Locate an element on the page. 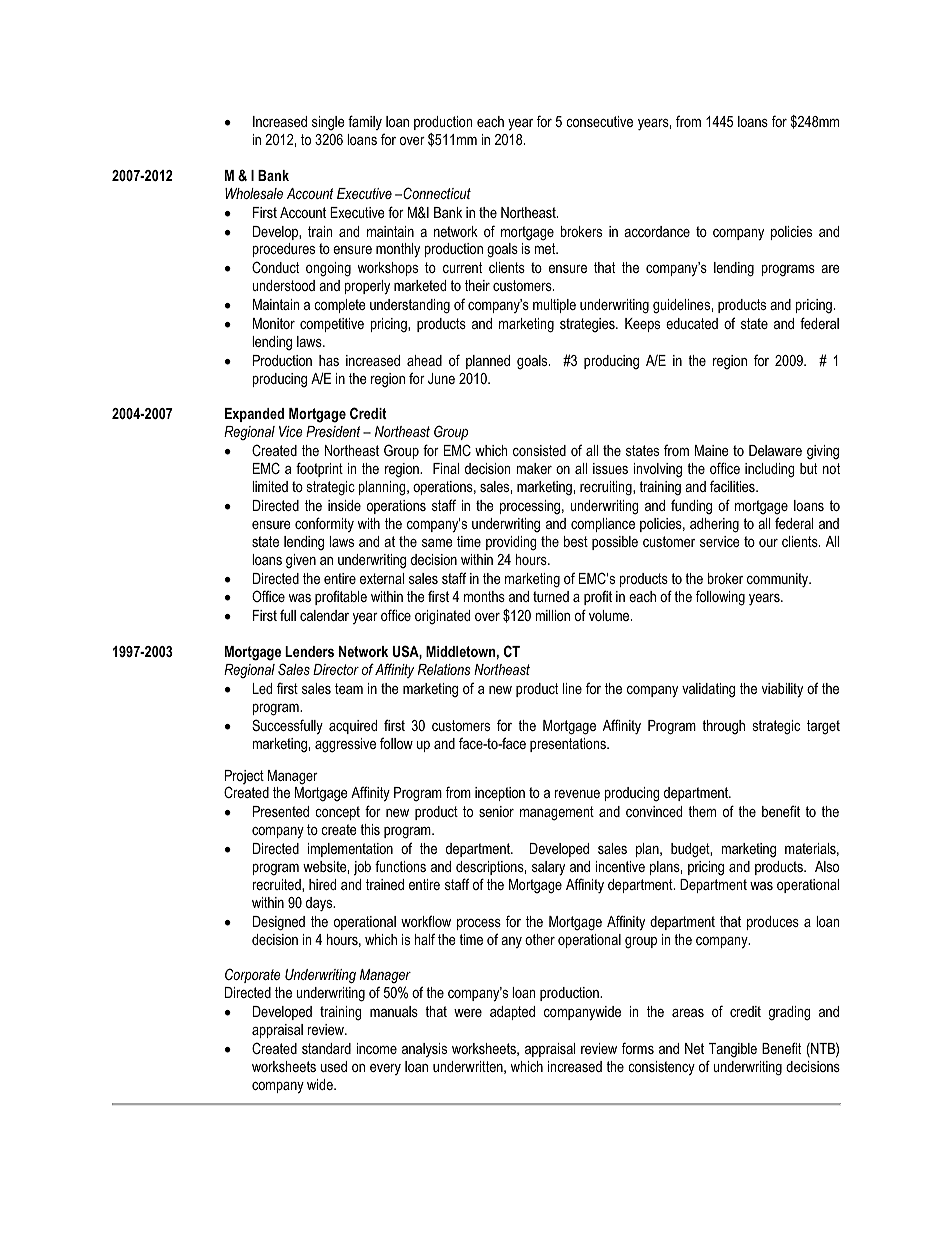  single is located at coordinates (328, 123).
